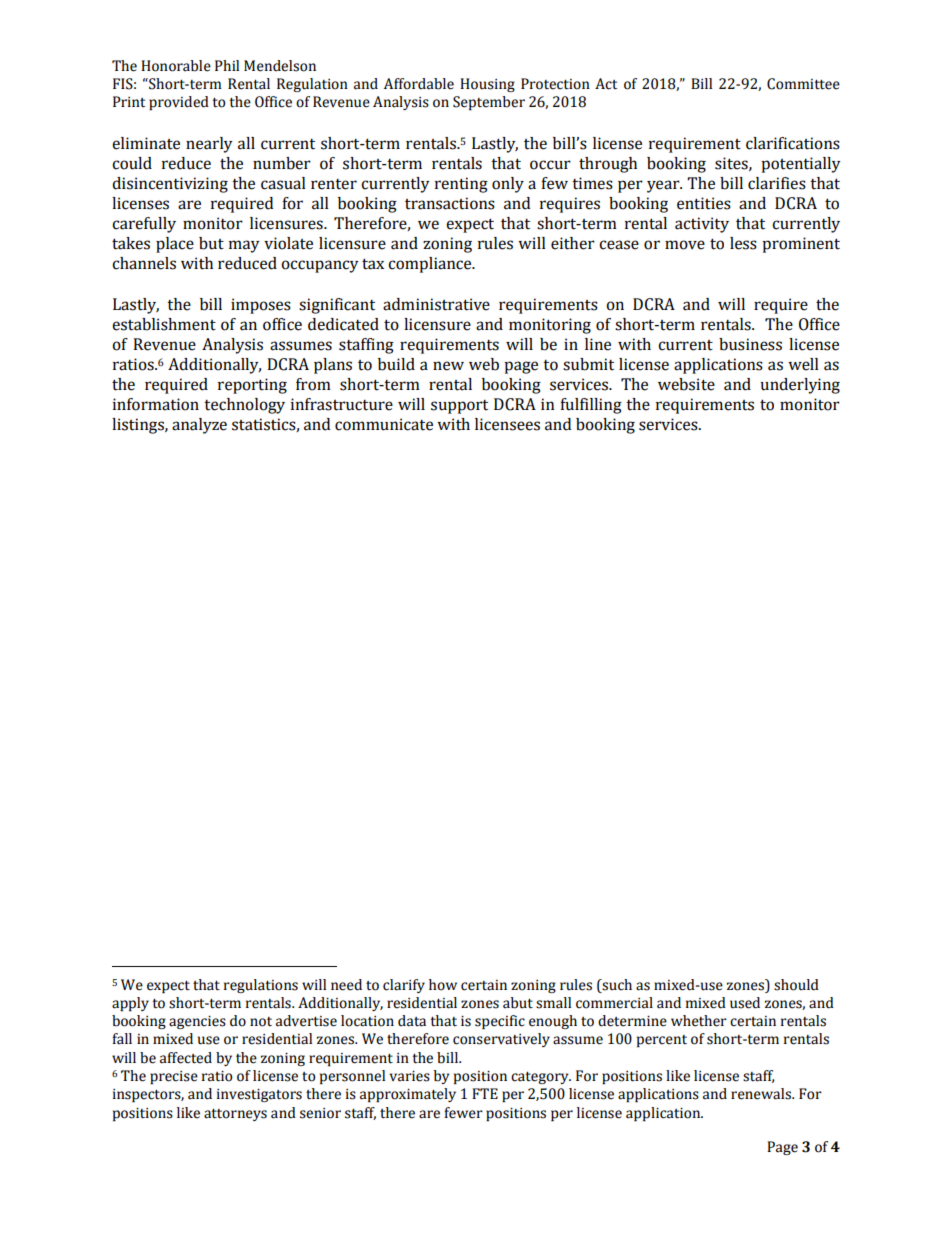 The width and height of the document is (952, 1233). What do you see at coordinates (130, 1004) in the document?
I see `apply` at bounding box center [130, 1004].
